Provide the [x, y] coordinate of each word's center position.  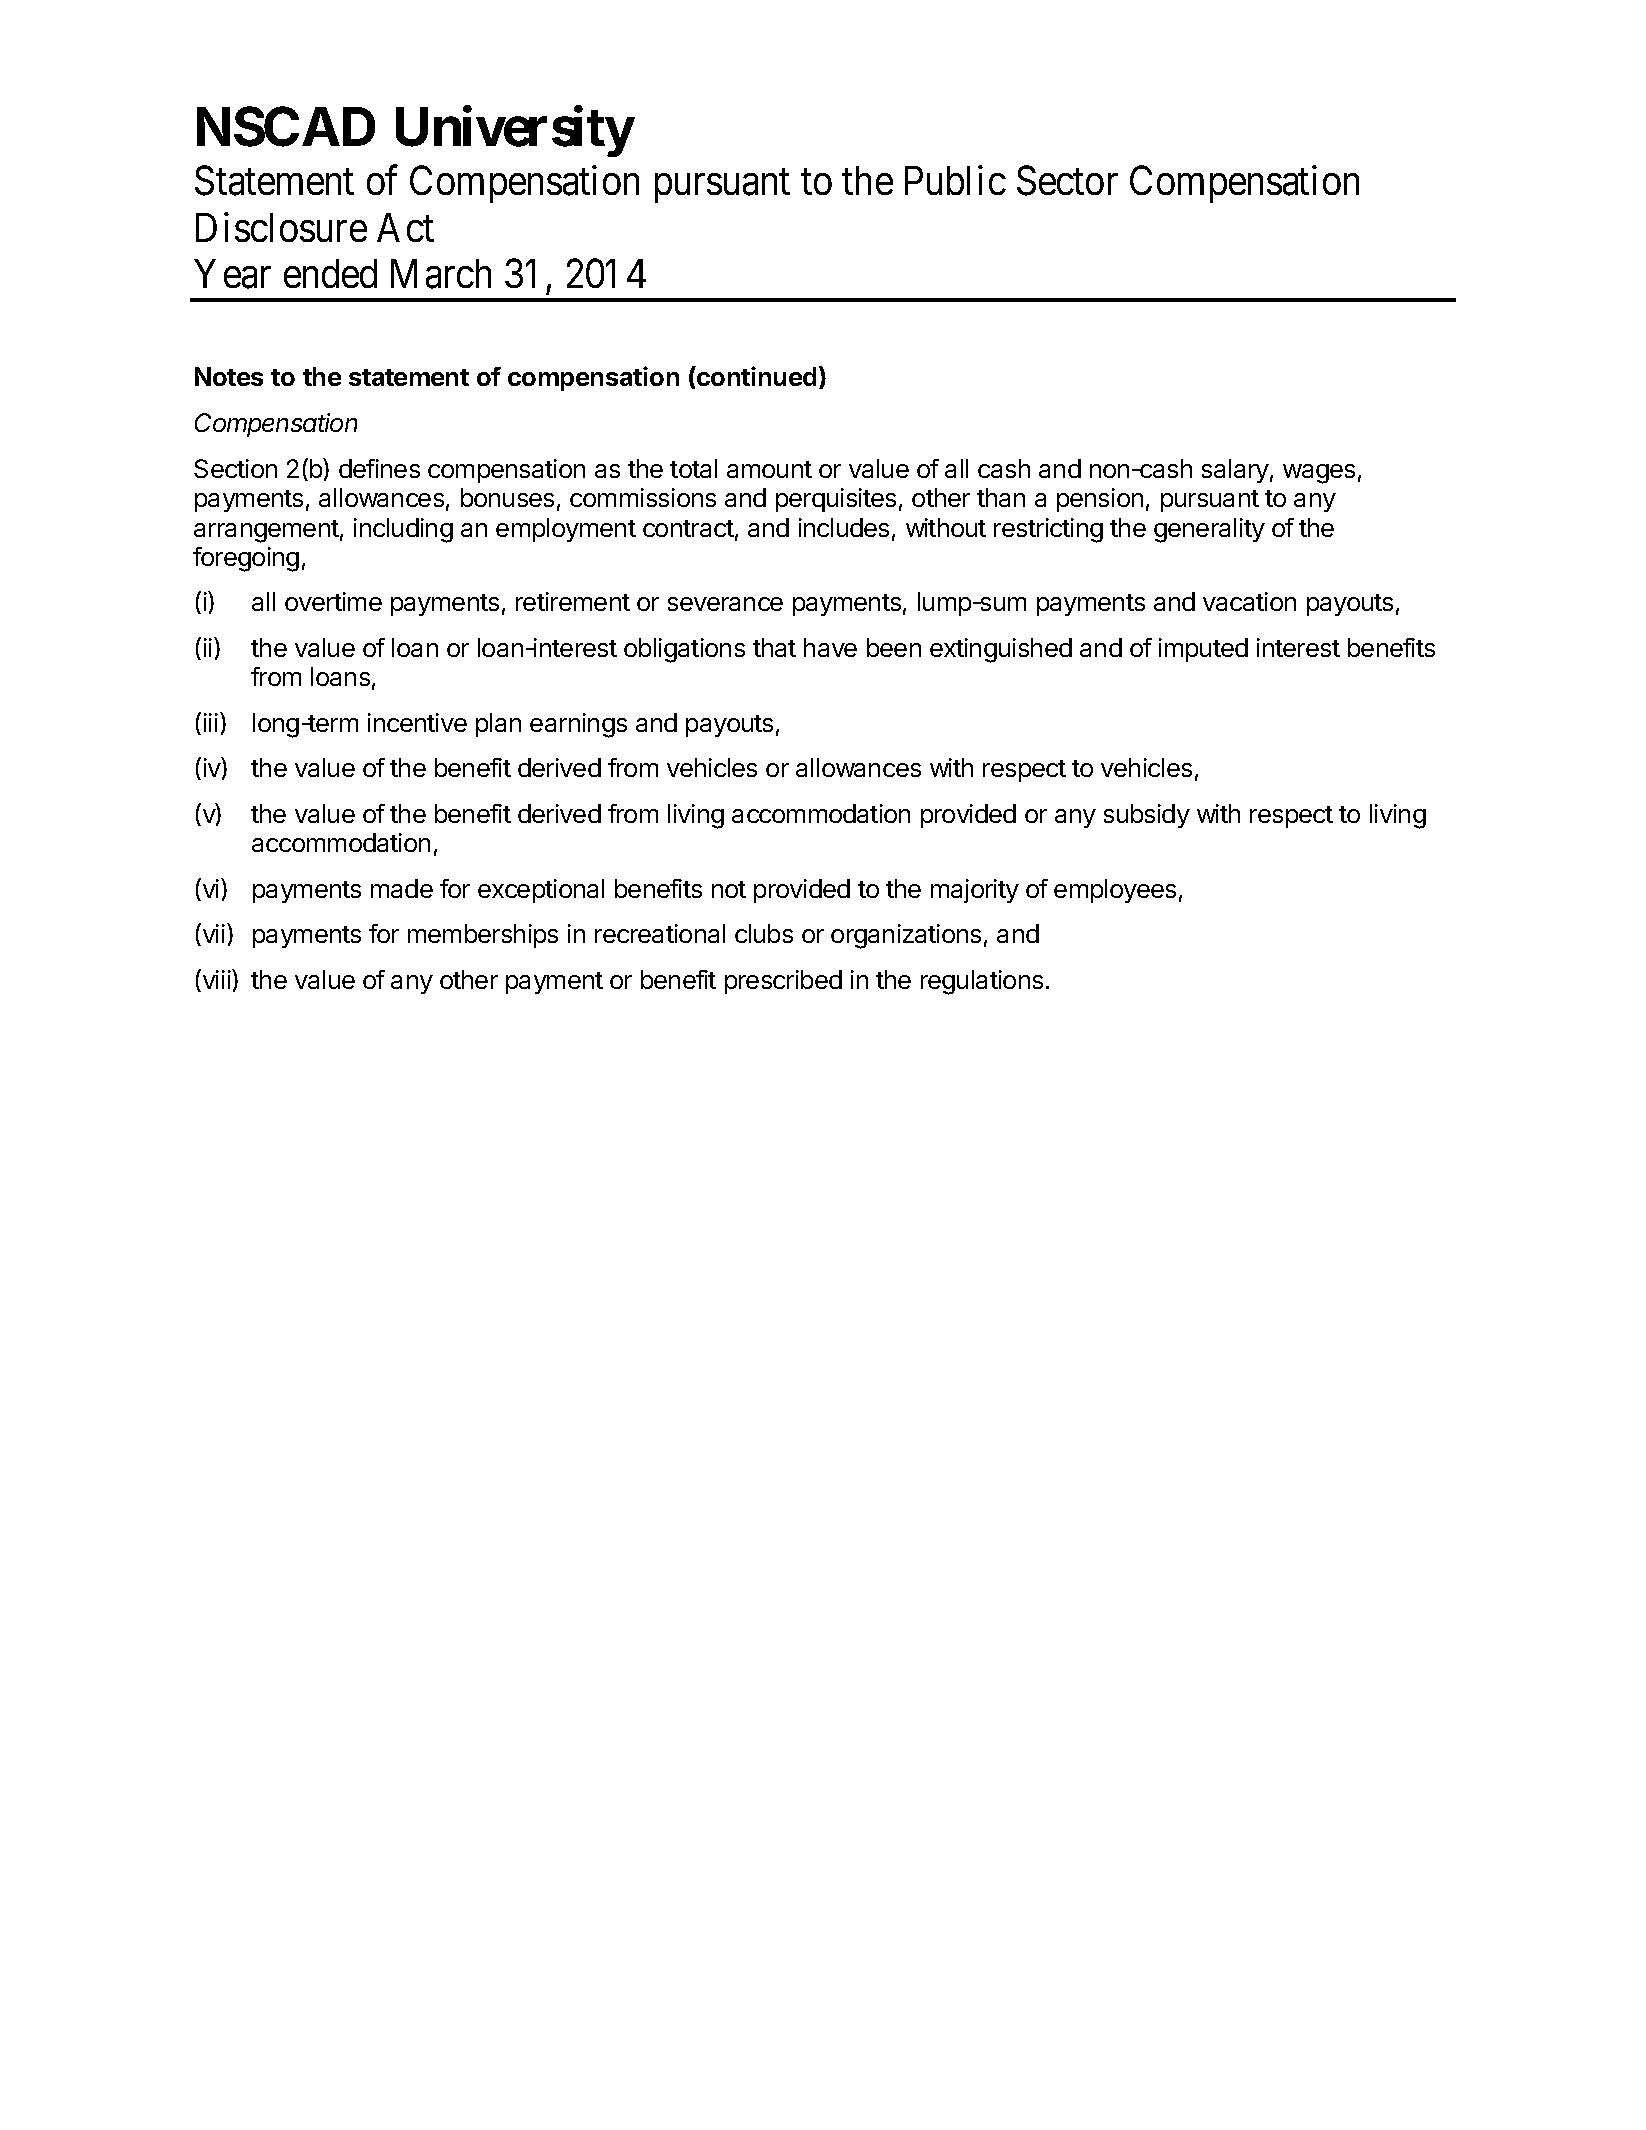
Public [955, 180]
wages [1319, 474]
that [774, 647]
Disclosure [281, 227]
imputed [1203, 650]
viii [216, 980]
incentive [417, 722]
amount [769, 469]
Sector [1067, 181]
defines [379, 468]
